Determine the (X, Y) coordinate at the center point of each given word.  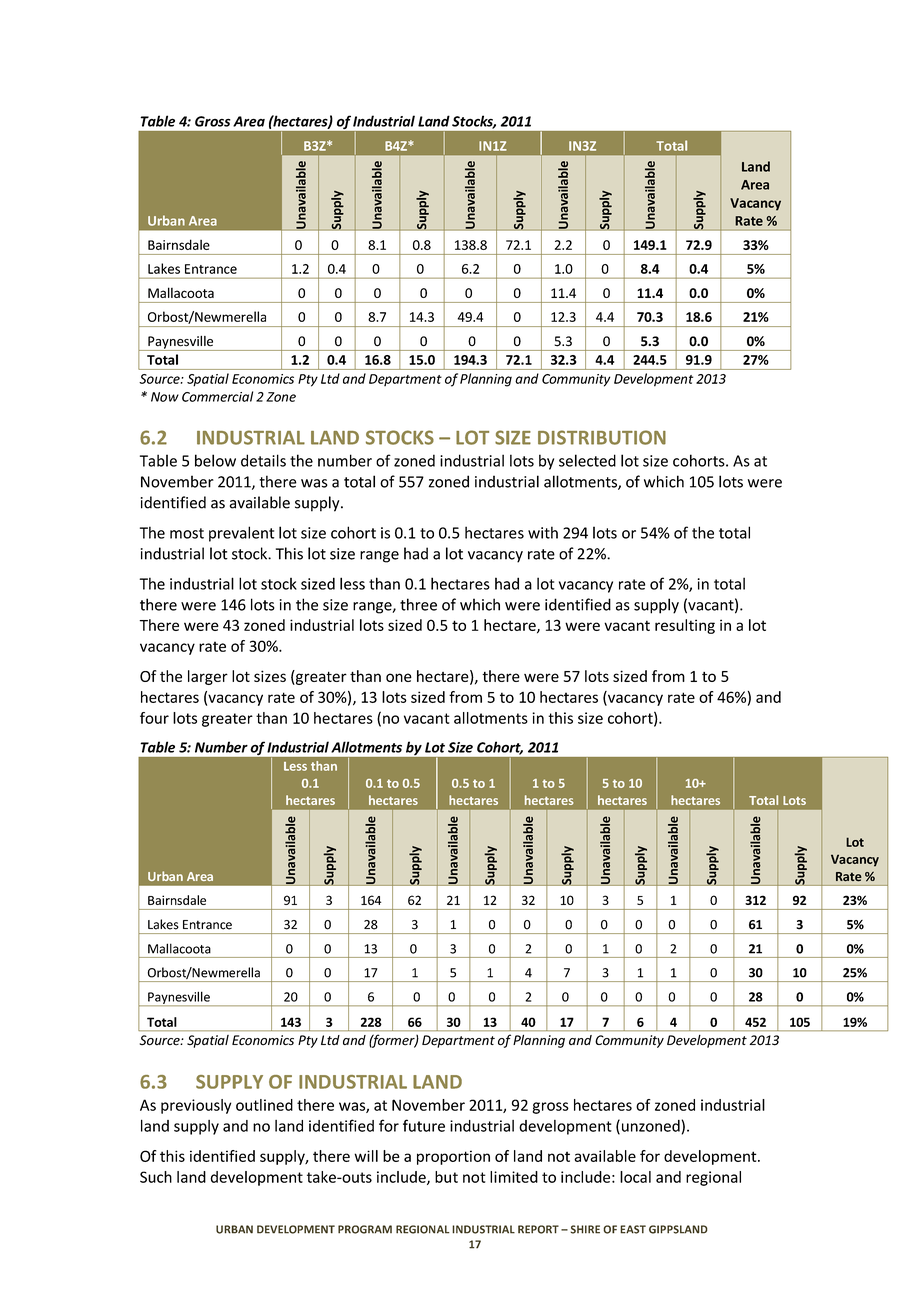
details (263, 460)
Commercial (217, 396)
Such (156, 1177)
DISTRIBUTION (602, 437)
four (154, 718)
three (418, 604)
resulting (685, 626)
